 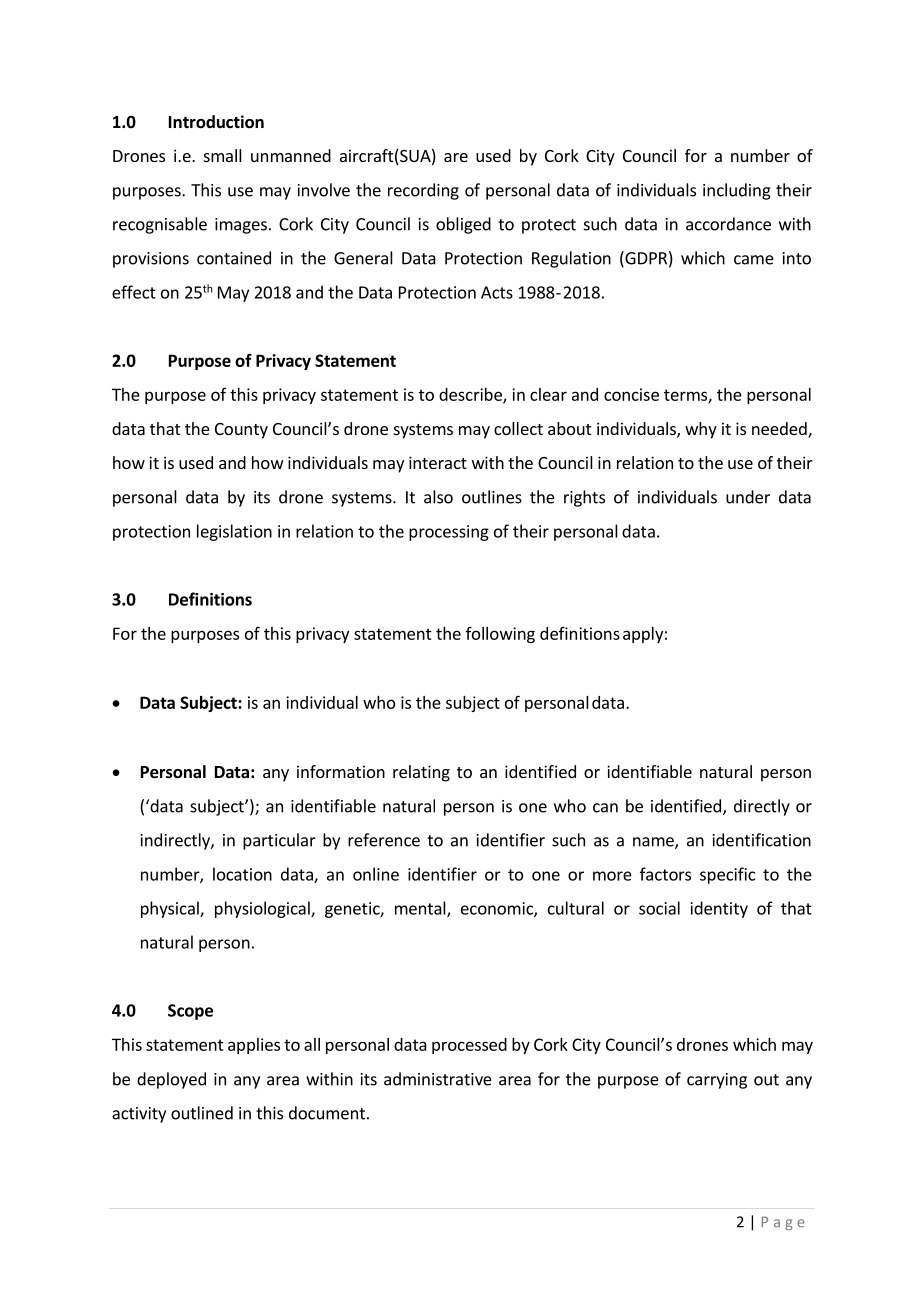 What do you see at coordinates (202, 1113) in the screenshot?
I see `outlined` at bounding box center [202, 1113].
